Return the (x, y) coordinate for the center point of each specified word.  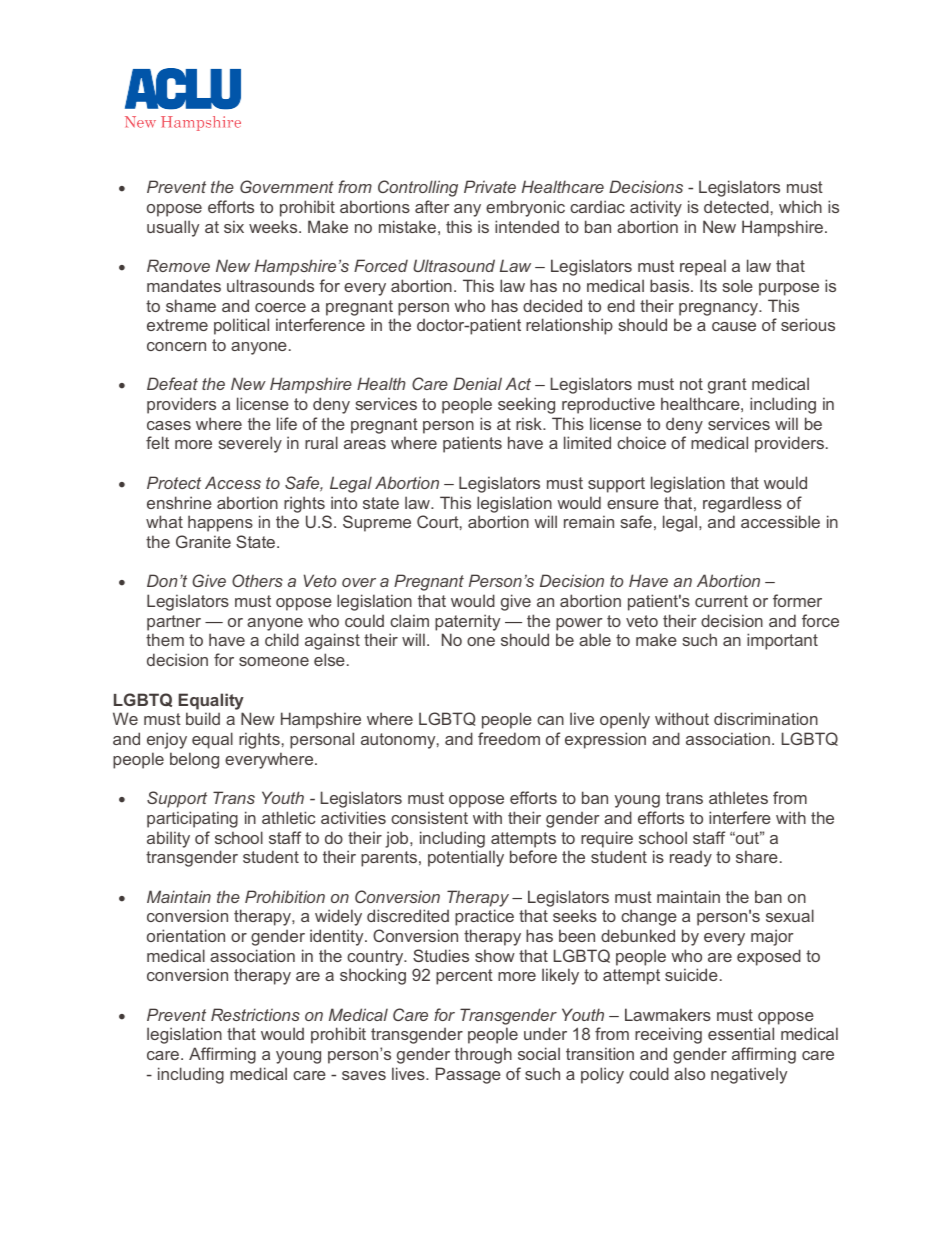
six (234, 226)
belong (194, 760)
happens (220, 523)
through (483, 1055)
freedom (509, 738)
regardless (742, 504)
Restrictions (255, 1014)
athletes (738, 797)
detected (736, 206)
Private (490, 186)
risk (530, 423)
